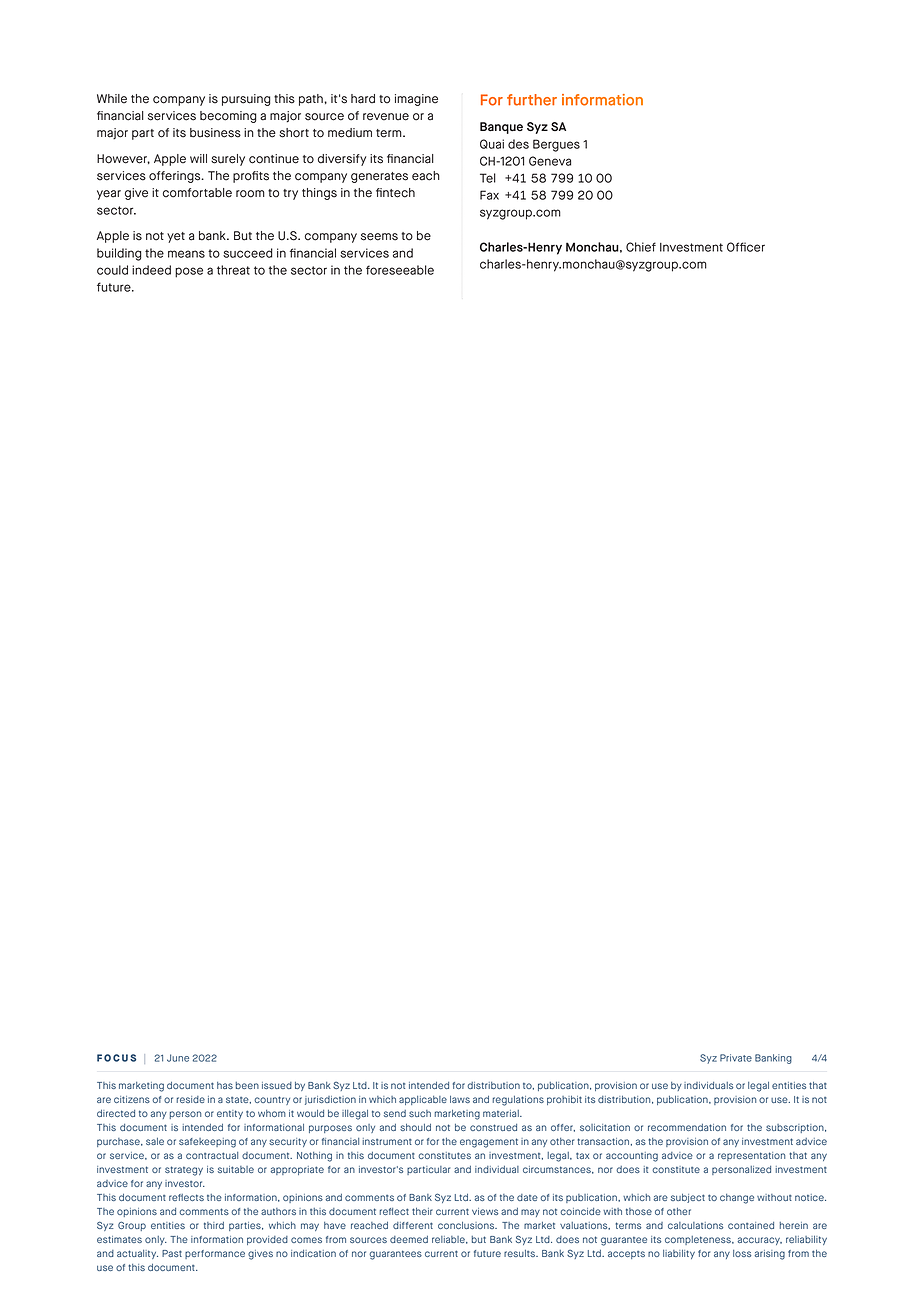 This document has height=1308, width=924. I want to click on conclusions, so click(467, 1225).
